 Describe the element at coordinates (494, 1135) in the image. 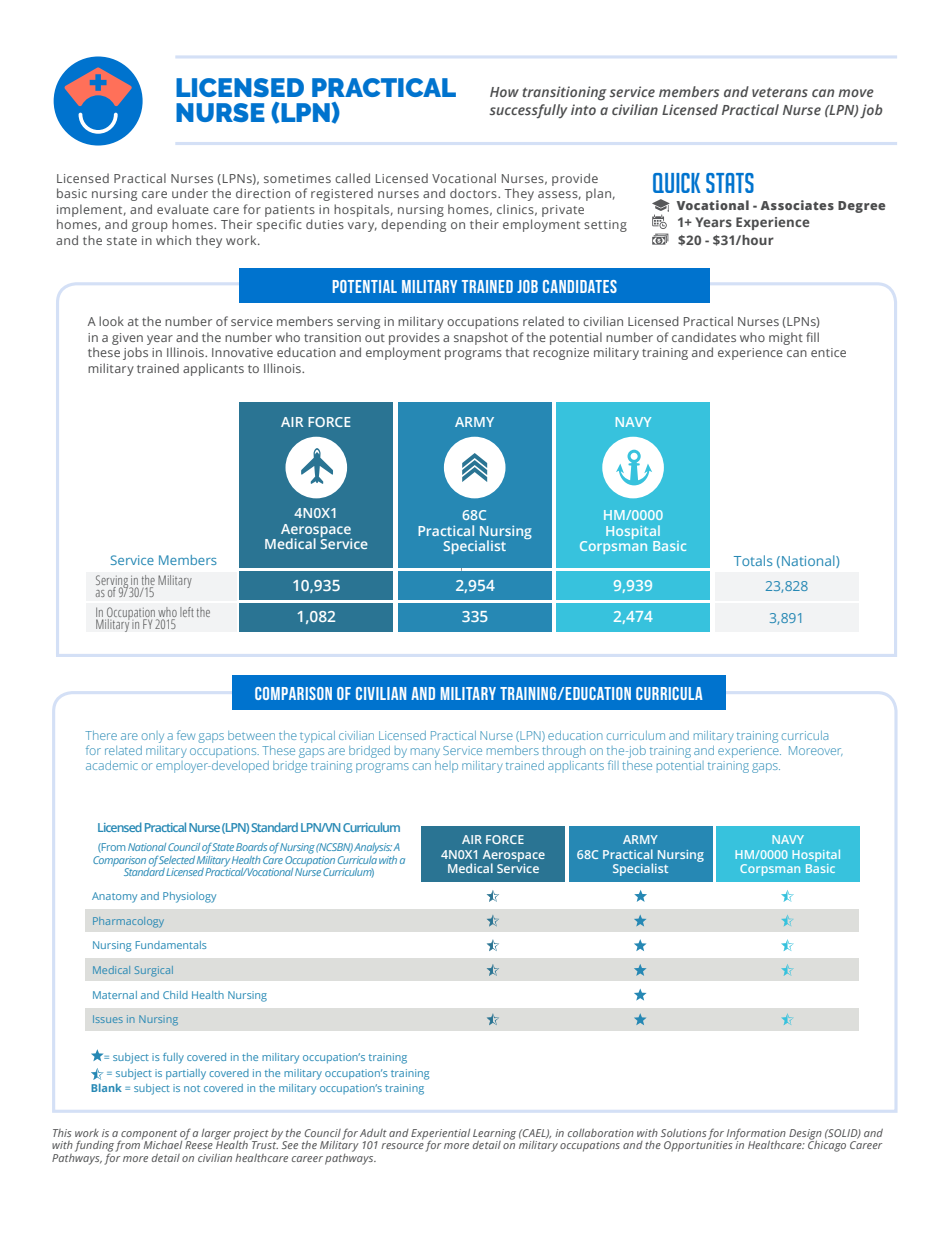

I see `Learning` at that location.
